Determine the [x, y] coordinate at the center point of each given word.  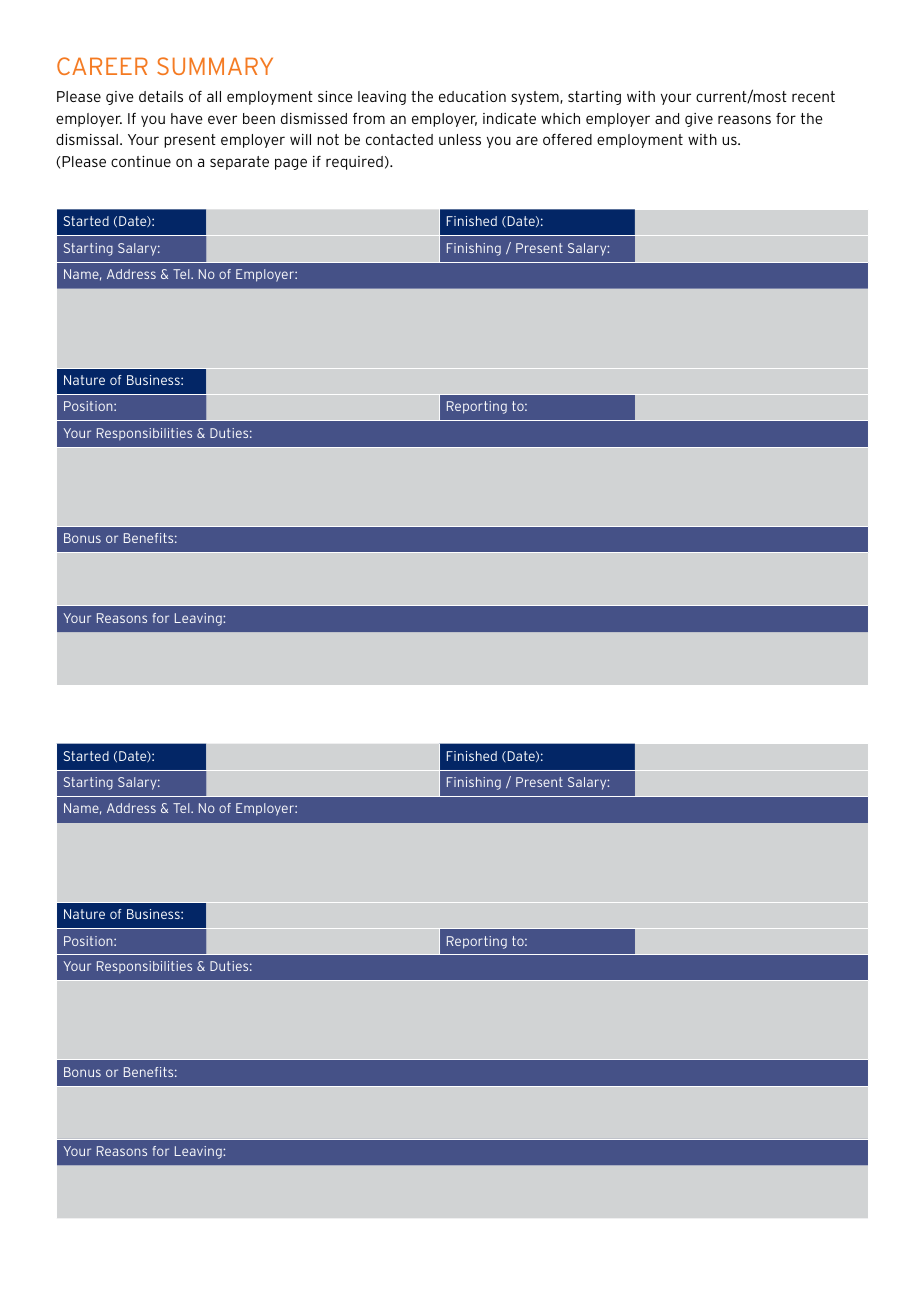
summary [215, 66]
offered [567, 139]
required [354, 163]
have [187, 118]
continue [141, 161]
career [102, 66]
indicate [509, 118]
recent [813, 96]
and [667, 118]
